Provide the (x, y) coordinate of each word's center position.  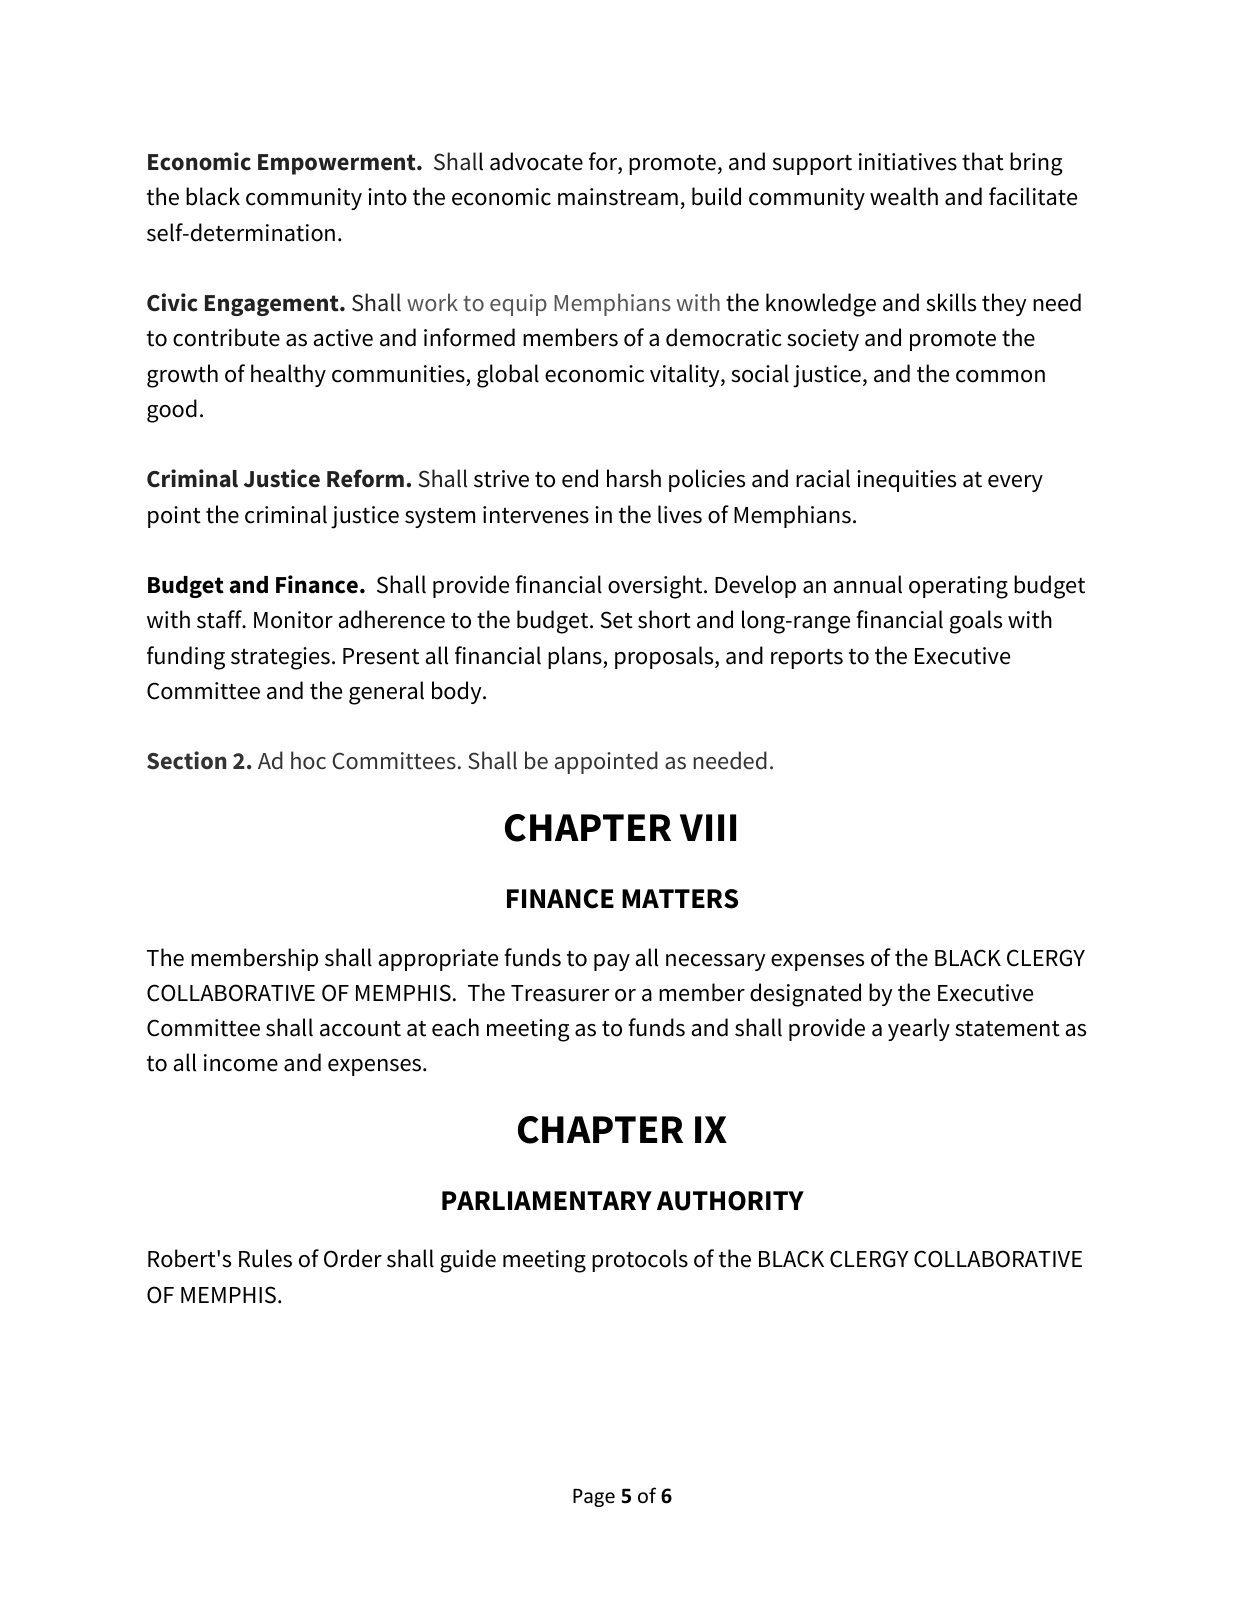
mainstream (618, 197)
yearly (919, 1029)
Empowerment (338, 164)
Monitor (293, 620)
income (241, 1063)
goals (976, 622)
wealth (904, 196)
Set (617, 620)
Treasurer (560, 993)
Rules (265, 1258)
